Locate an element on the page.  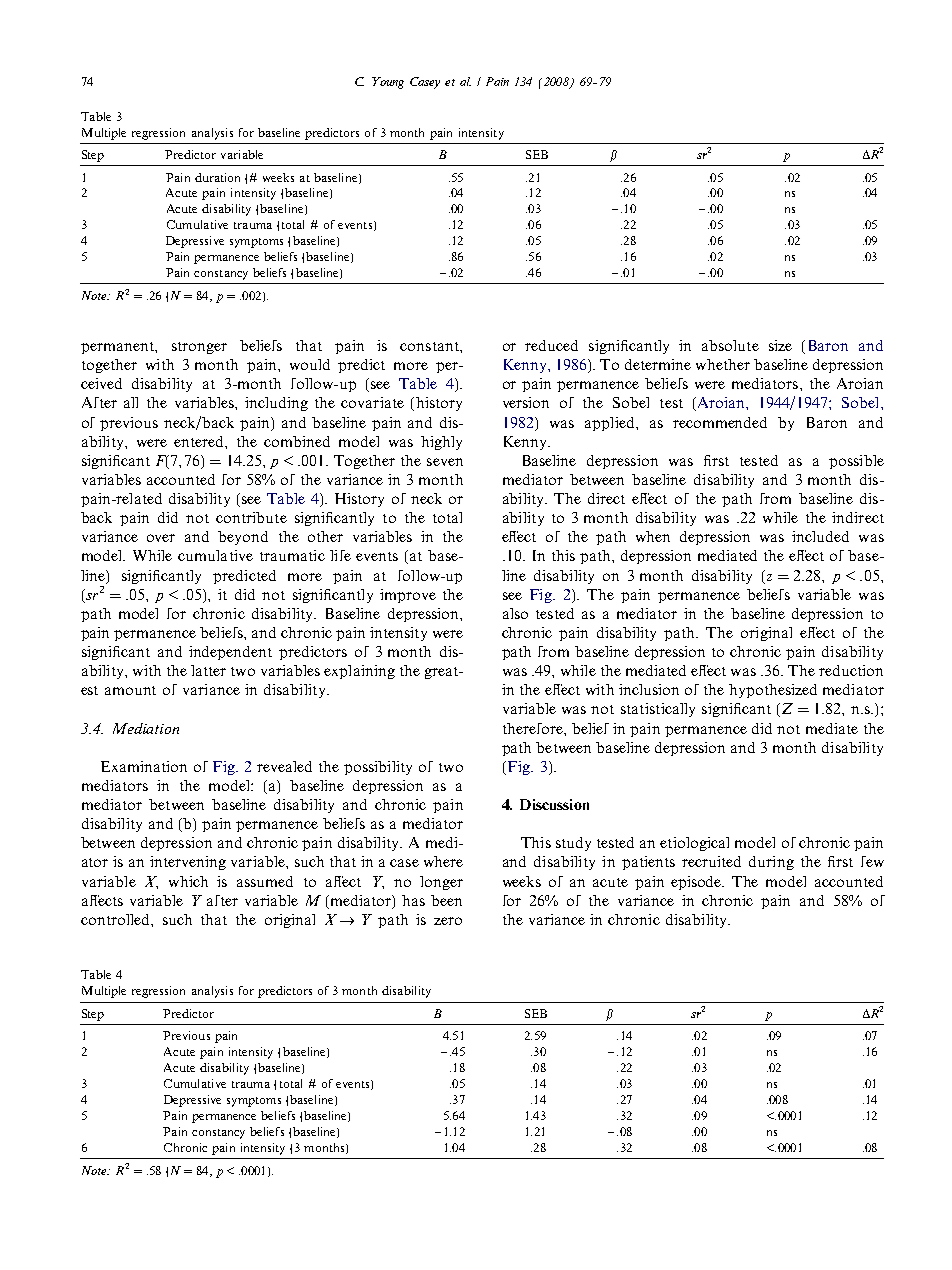
absolute is located at coordinates (730, 345).
